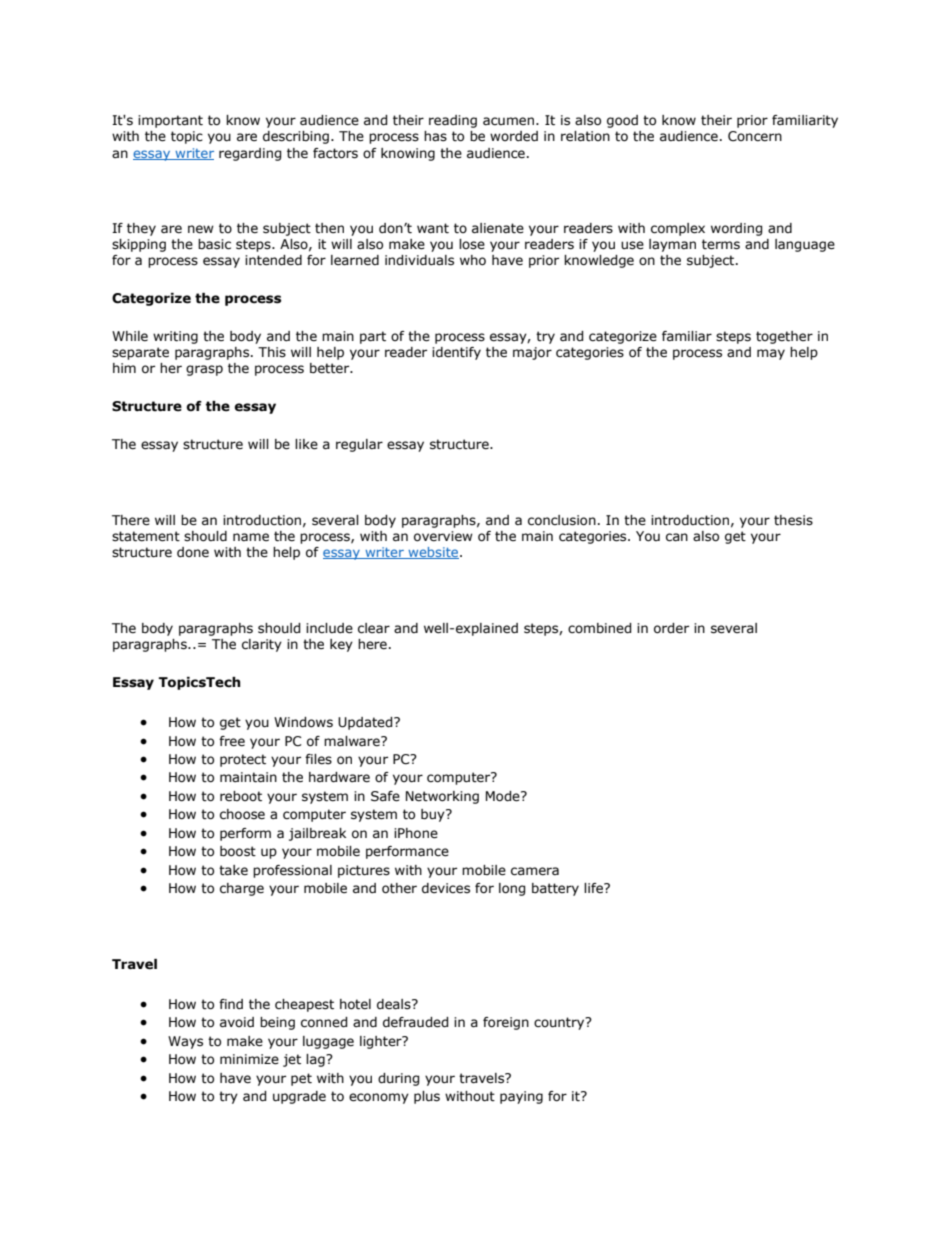  Describe the element at coordinates (435, 136) in the page. I see `has` at that location.
